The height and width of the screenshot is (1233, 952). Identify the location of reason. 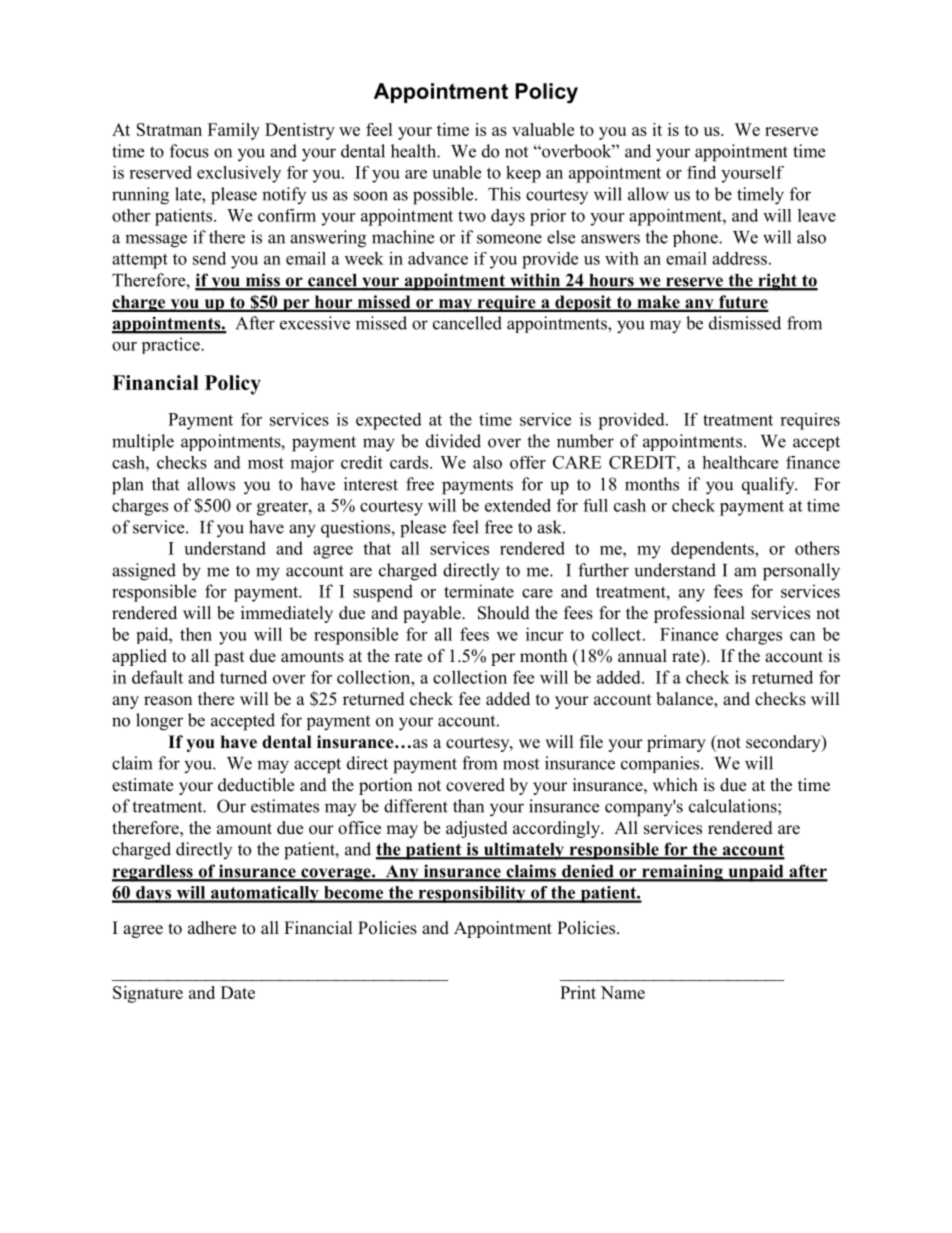
(168, 701).
